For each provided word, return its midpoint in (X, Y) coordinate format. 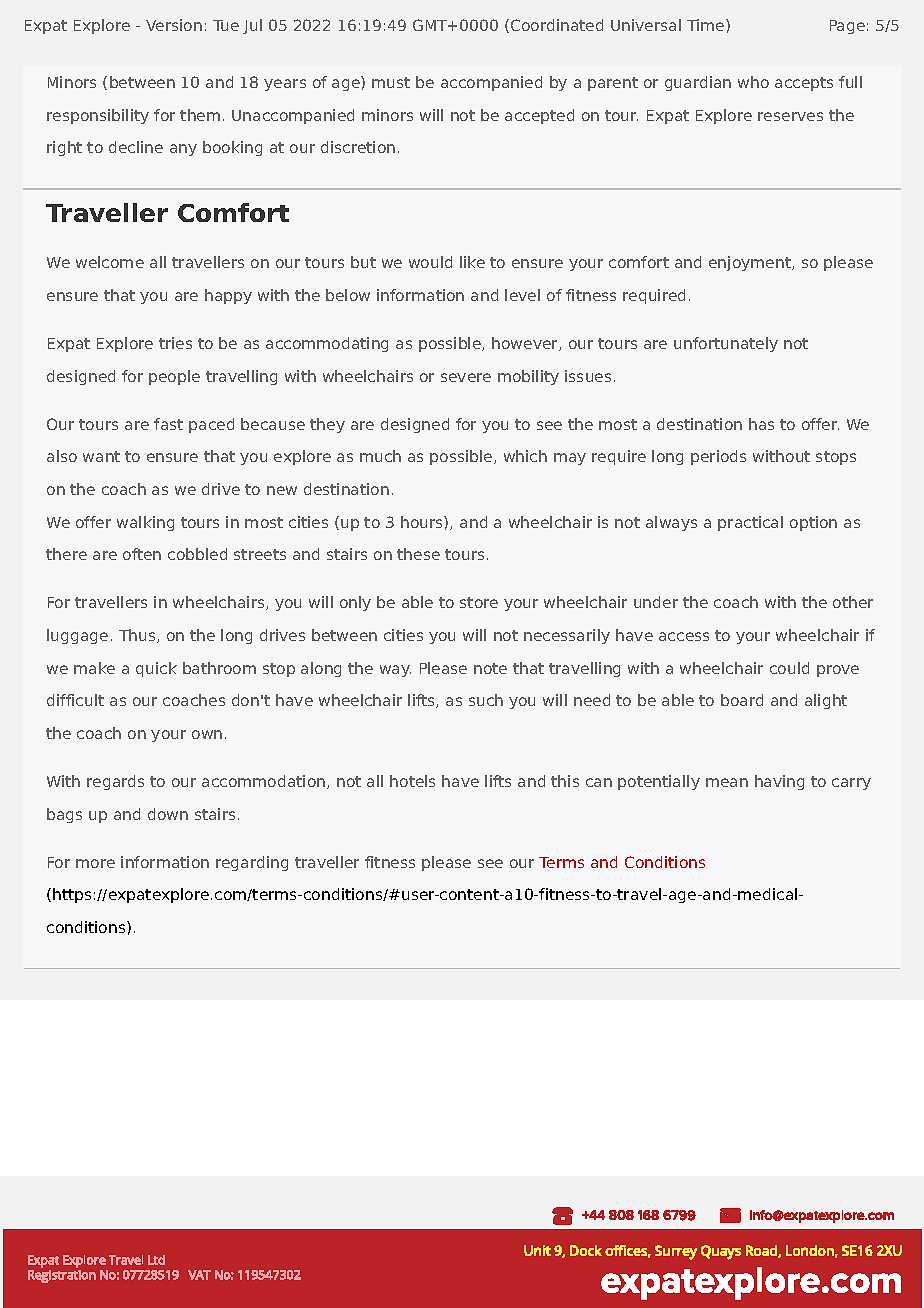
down (168, 814)
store (479, 602)
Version (174, 25)
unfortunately (726, 344)
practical (750, 523)
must (391, 82)
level (522, 295)
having (779, 782)
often (142, 554)
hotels (412, 781)
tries (175, 343)
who (753, 82)
